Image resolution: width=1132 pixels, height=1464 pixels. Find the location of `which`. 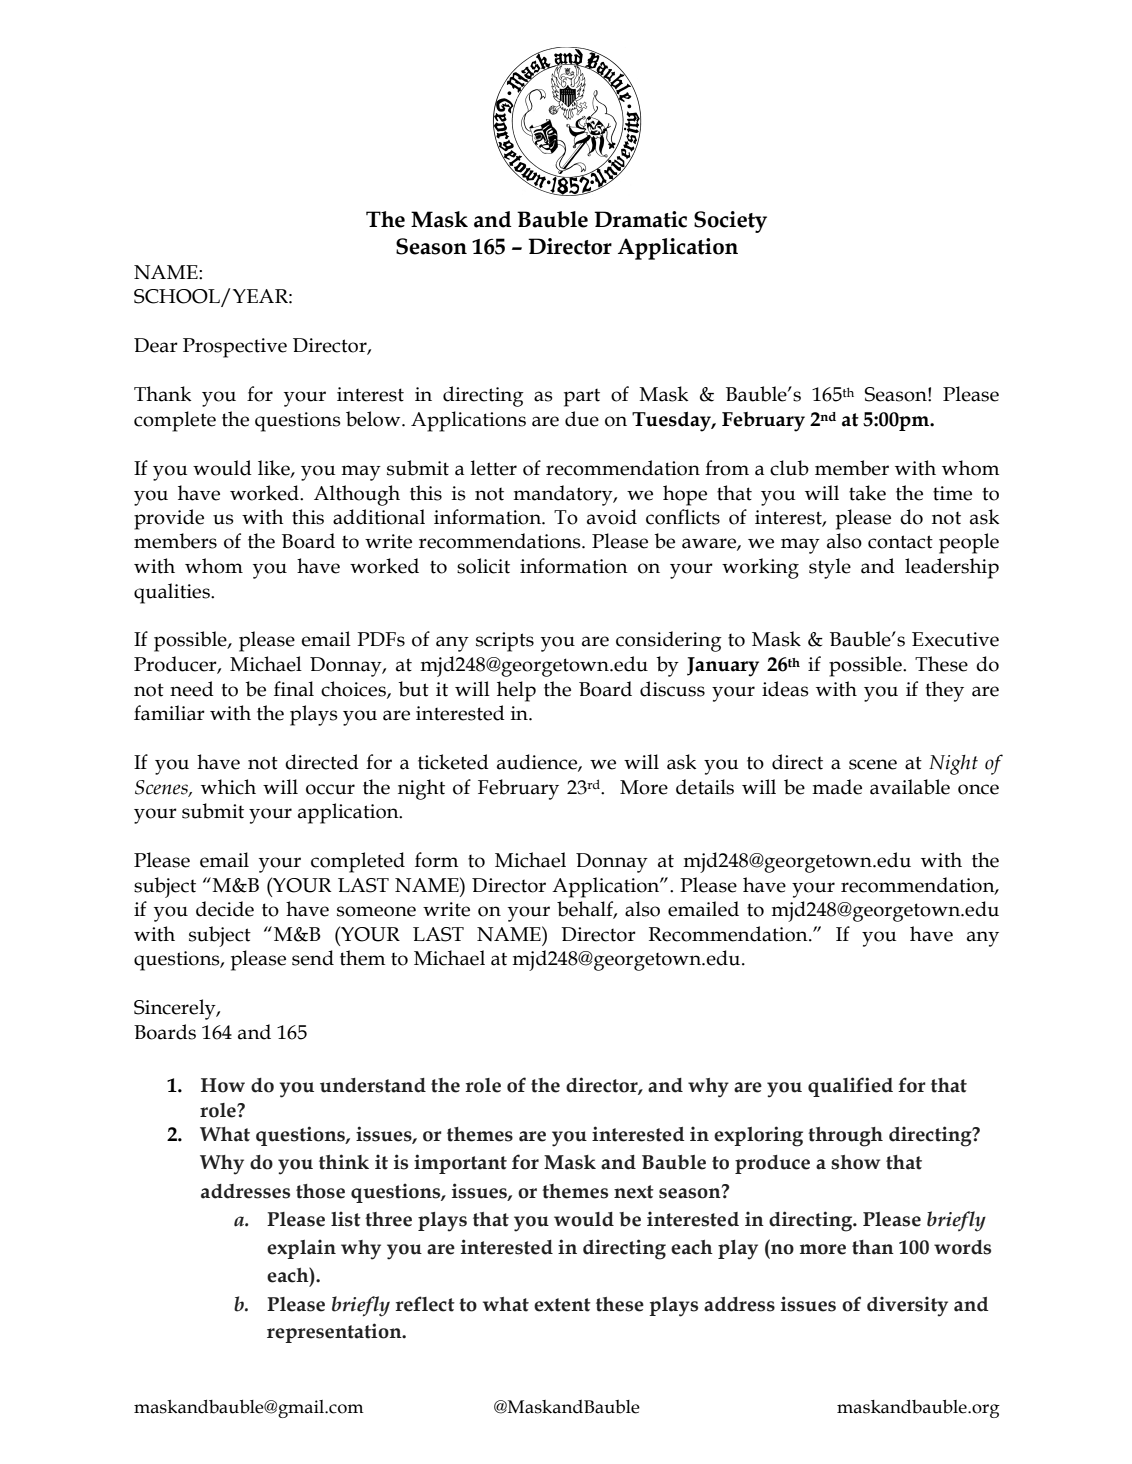

which is located at coordinates (228, 787).
